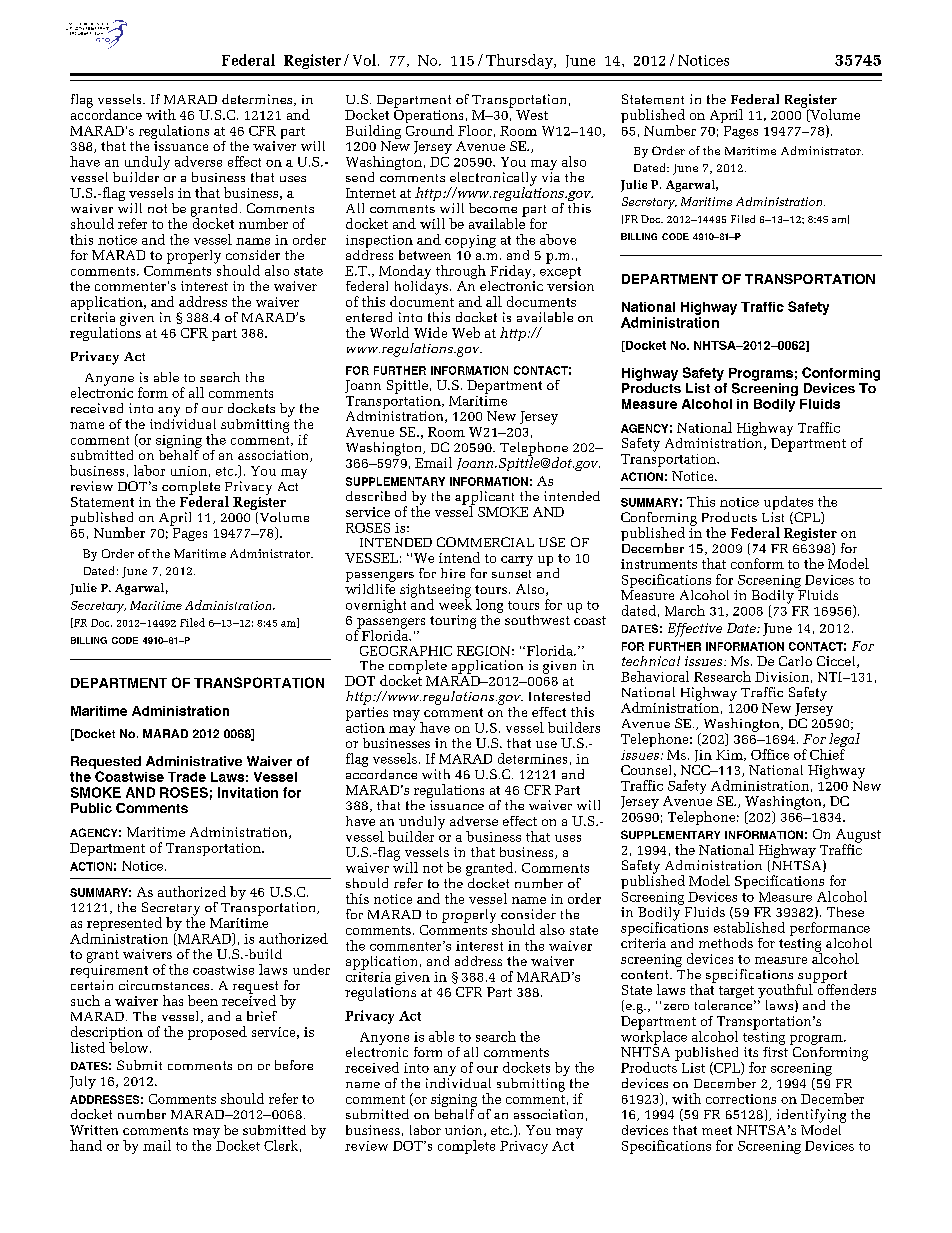  I want to click on send, so click(360, 177).
